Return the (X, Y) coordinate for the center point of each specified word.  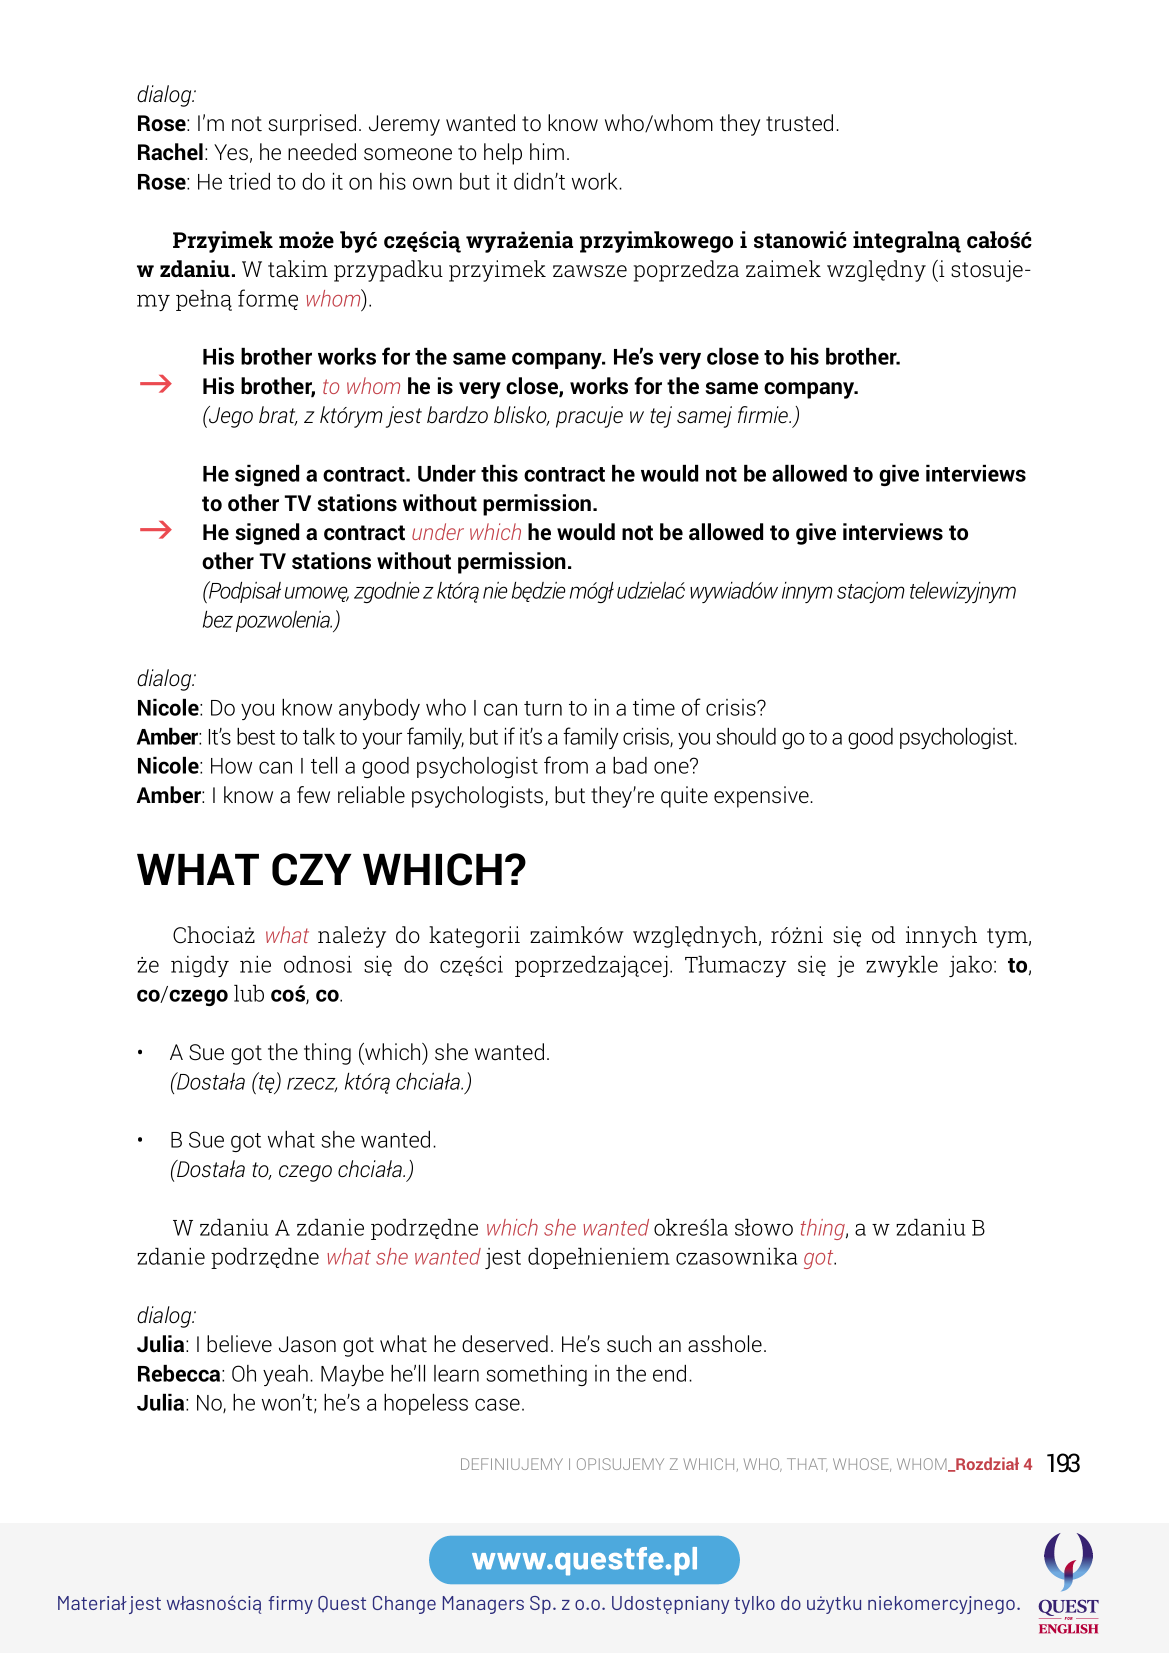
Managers (483, 1605)
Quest (342, 1604)
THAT (807, 1465)
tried (249, 181)
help (503, 154)
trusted (799, 123)
